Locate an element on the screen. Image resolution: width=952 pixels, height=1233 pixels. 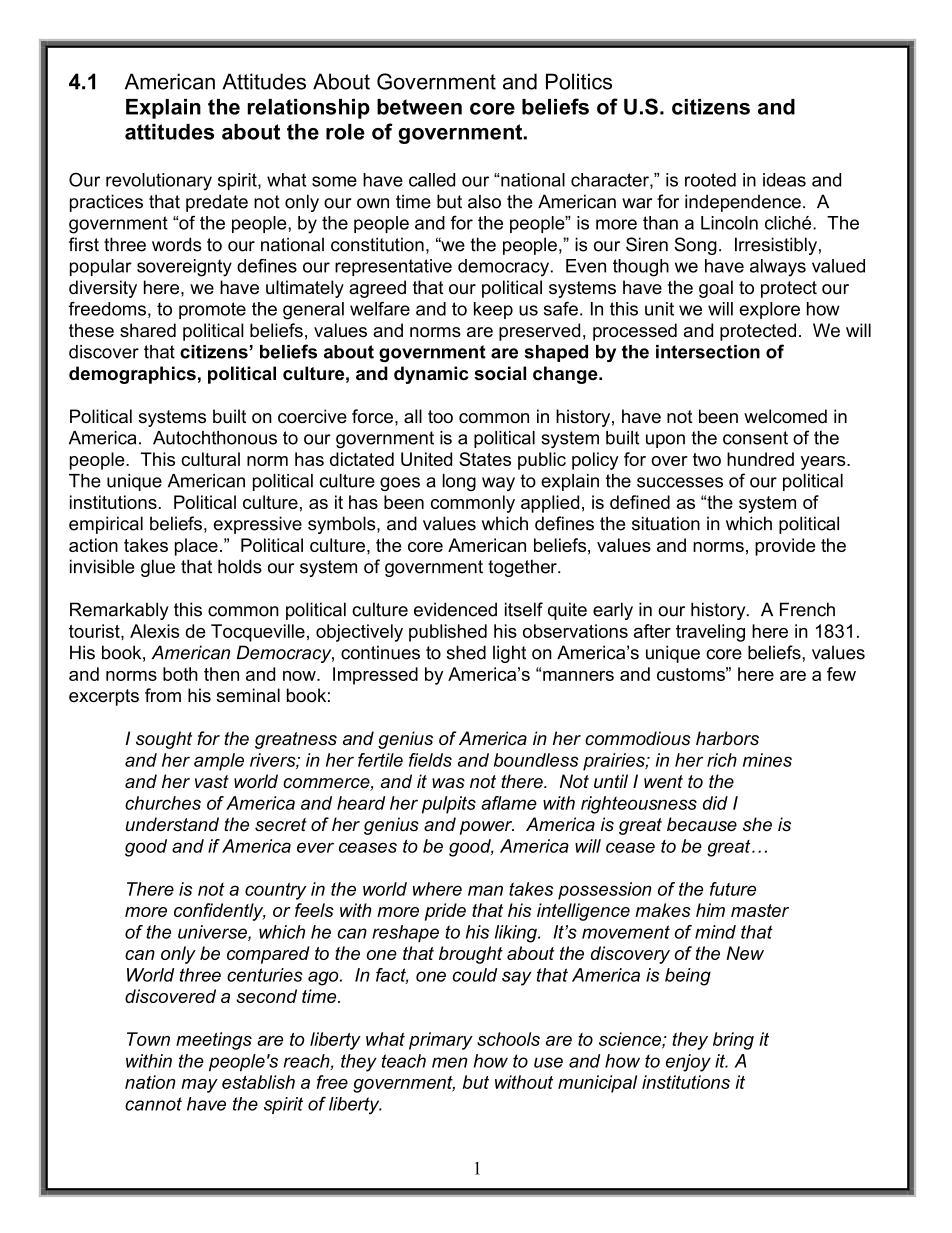
between is located at coordinates (419, 107).
